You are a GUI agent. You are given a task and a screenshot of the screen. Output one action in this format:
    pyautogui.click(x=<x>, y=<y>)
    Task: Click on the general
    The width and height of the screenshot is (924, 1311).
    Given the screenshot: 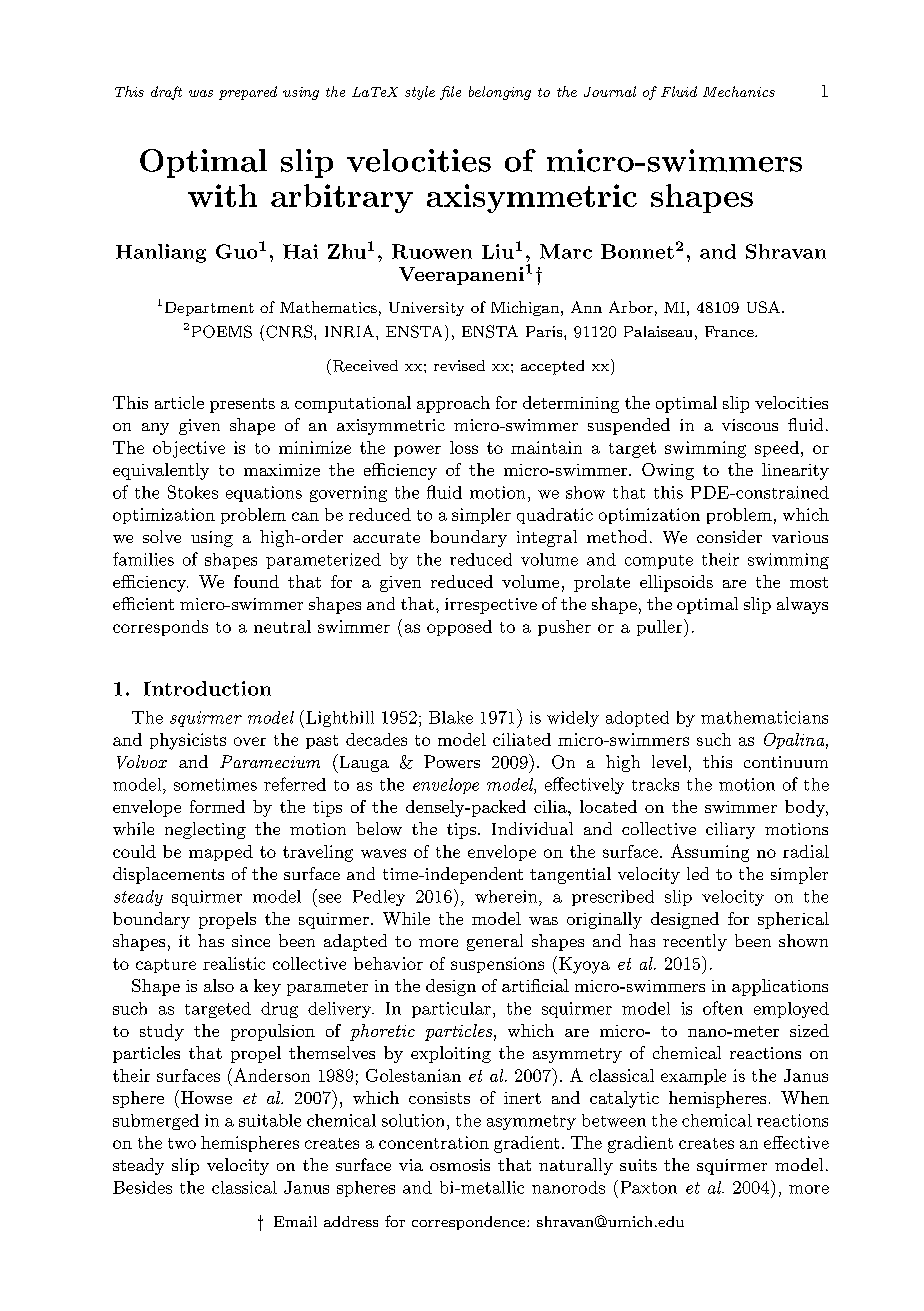 What is the action you would take?
    pyautogui.click(x=495, y=942)
